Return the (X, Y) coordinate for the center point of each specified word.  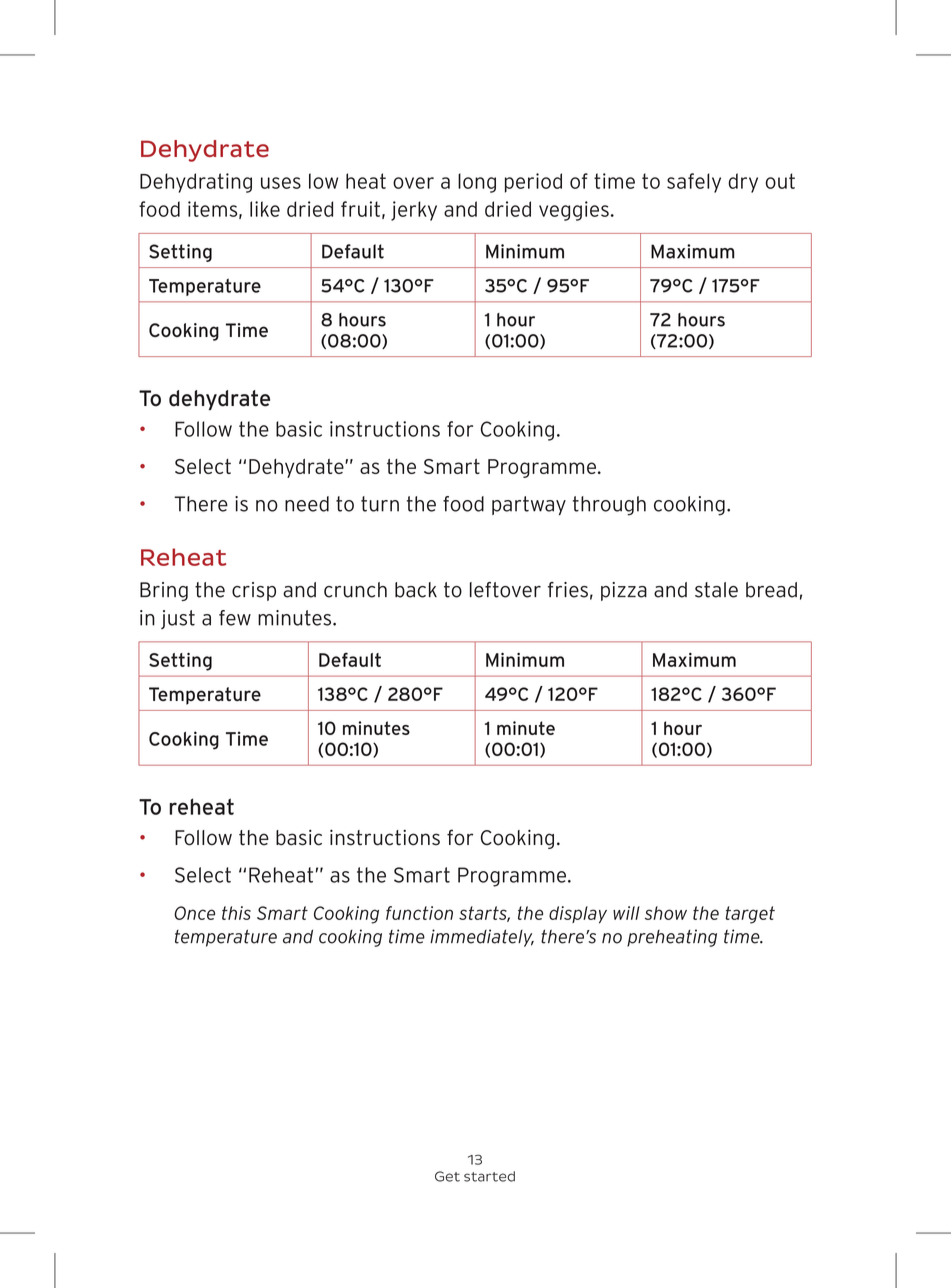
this (236, 913)
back (416, 590)
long (477, 183)
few (235, 618)
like (265, 209)
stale (716, 590)
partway (529, 505)
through (609, 506)
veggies (574, 211)
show (666, 913)
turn (380, 504)
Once (194, 913)
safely (694, 183)
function (419, 913)
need (307, 504)
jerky (414, 211)
